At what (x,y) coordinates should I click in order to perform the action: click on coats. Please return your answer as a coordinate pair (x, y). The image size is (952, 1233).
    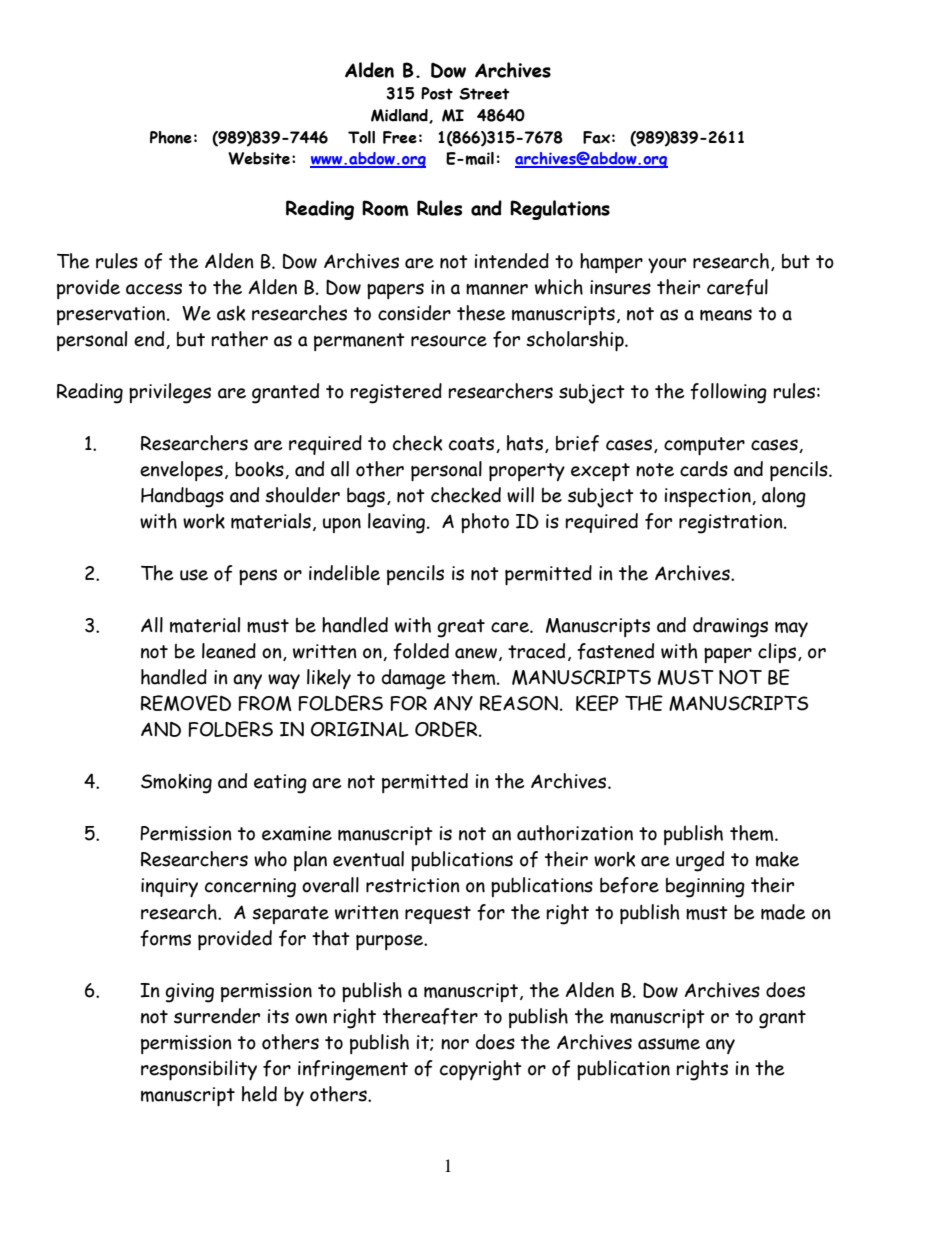
    Looking at the image, I should click on (473, 445).
